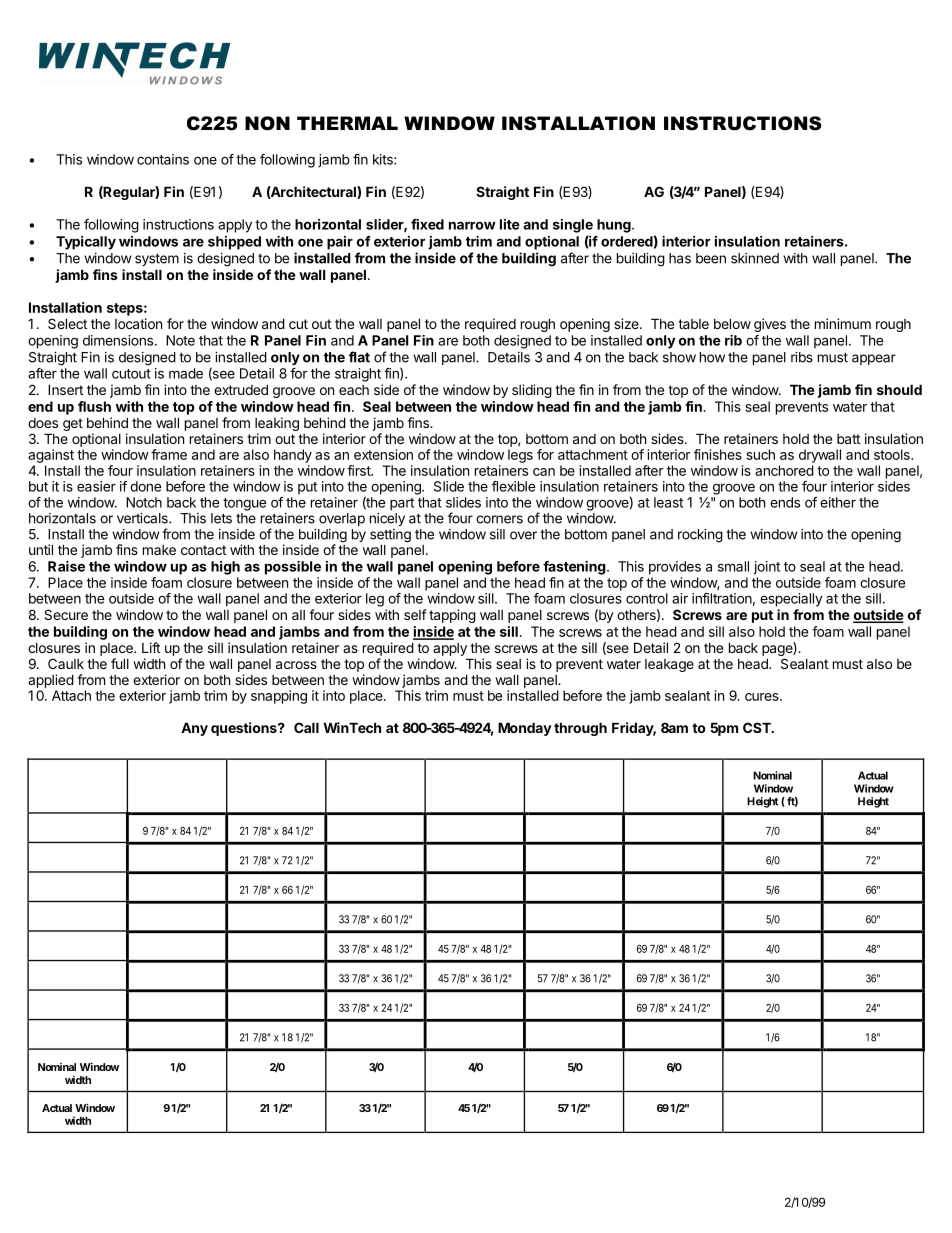 This screenshot has width=952, height=1233. I want to click on contains, so click(163, 159).
